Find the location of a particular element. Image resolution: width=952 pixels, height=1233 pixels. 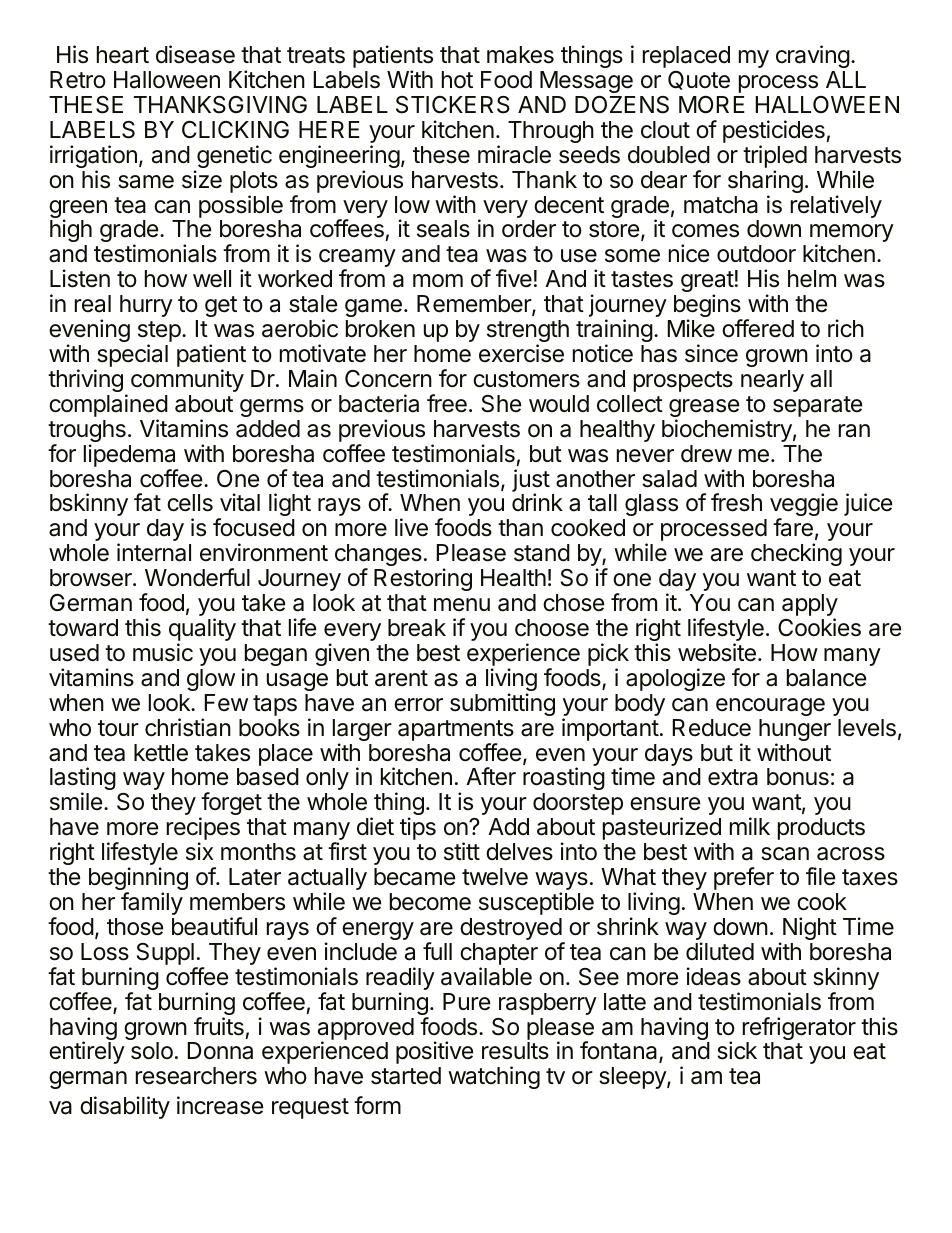

watching is located at coordinates (494, 1077).
